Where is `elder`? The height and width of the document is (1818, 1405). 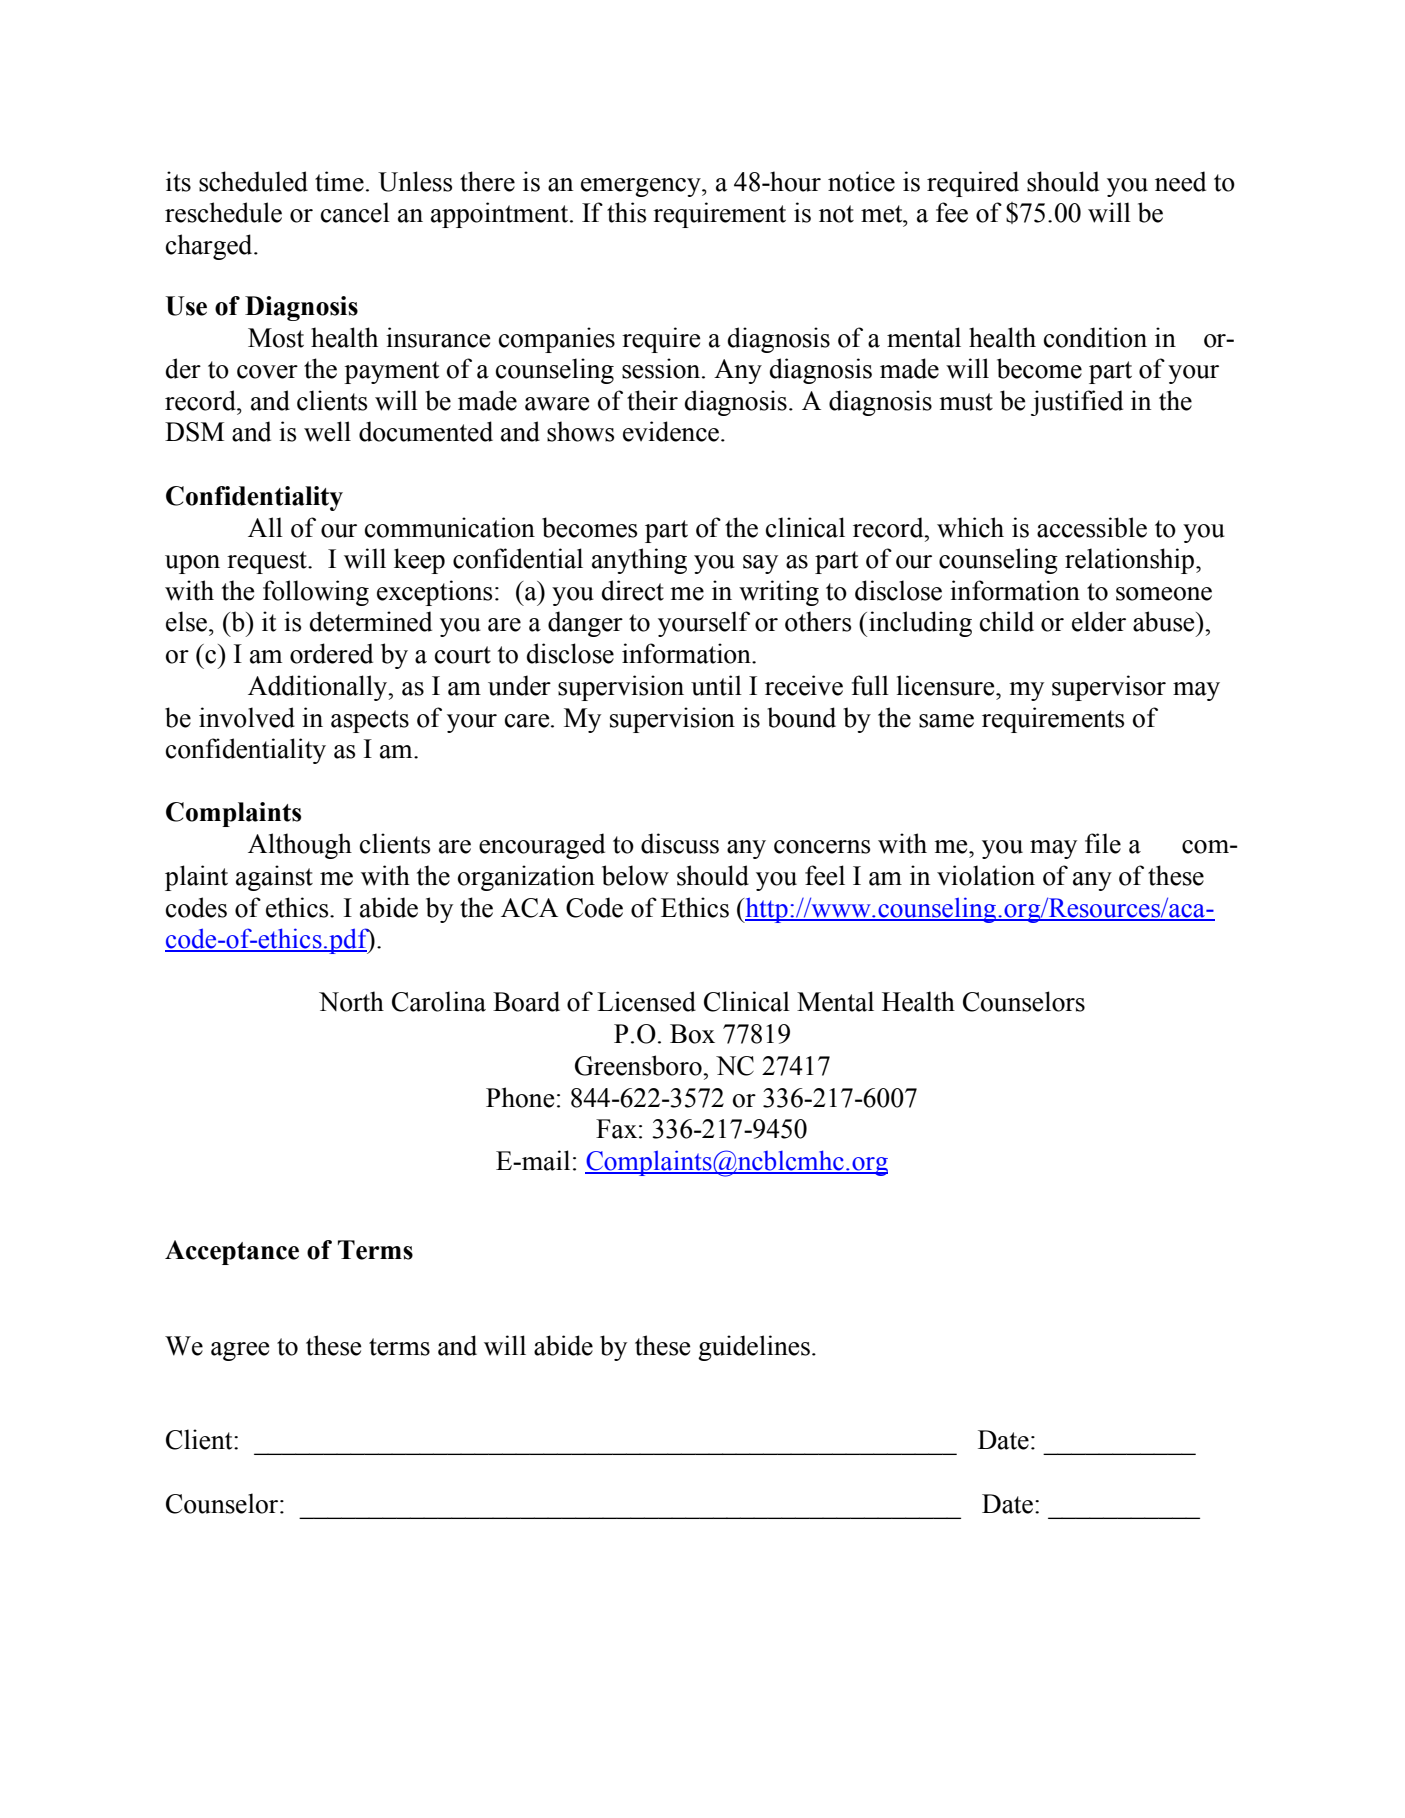
elder is located at coordinates (1099, 621).
